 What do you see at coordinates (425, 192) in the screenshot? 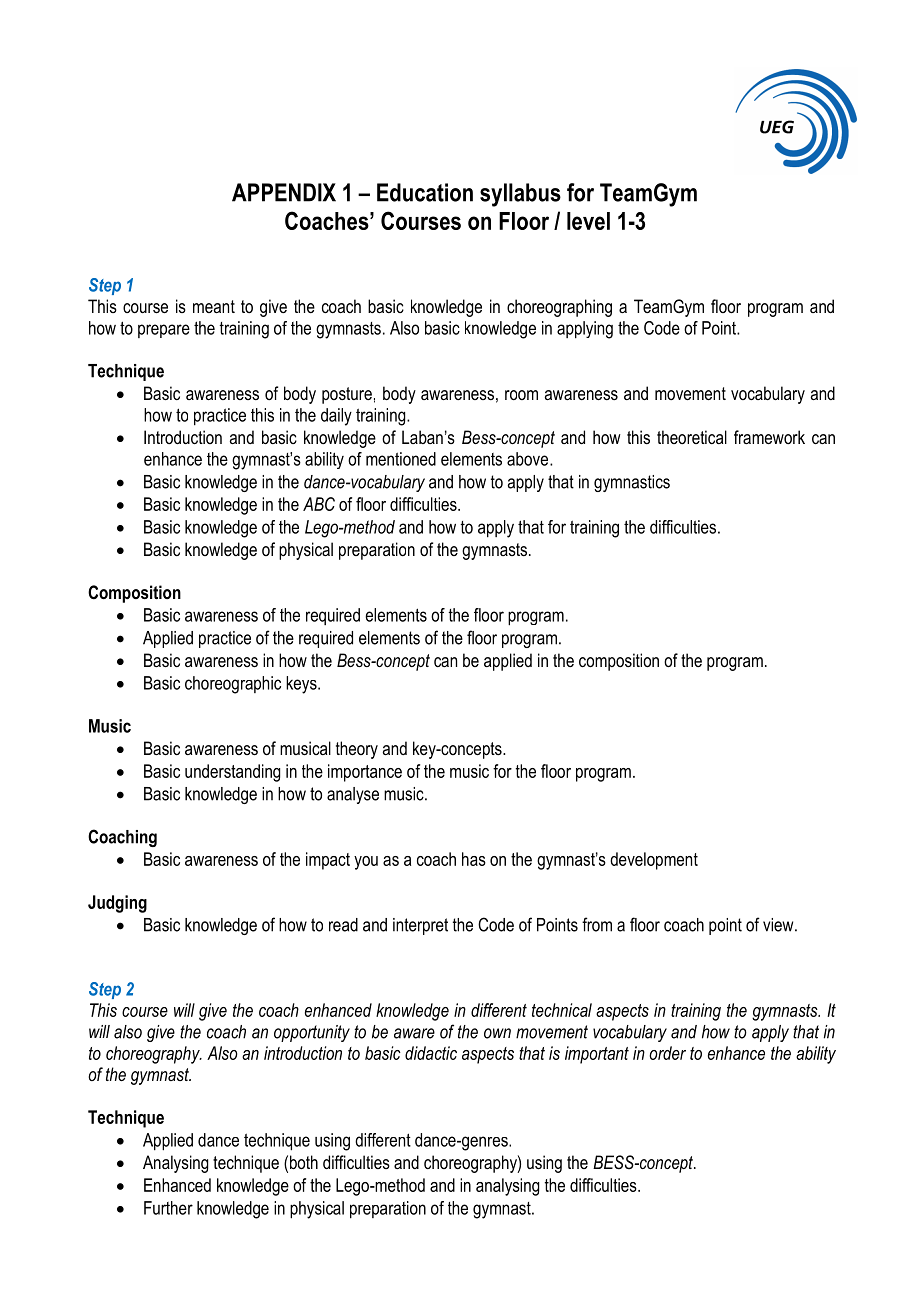
I see `Education` at bounding box center [425, 192].
